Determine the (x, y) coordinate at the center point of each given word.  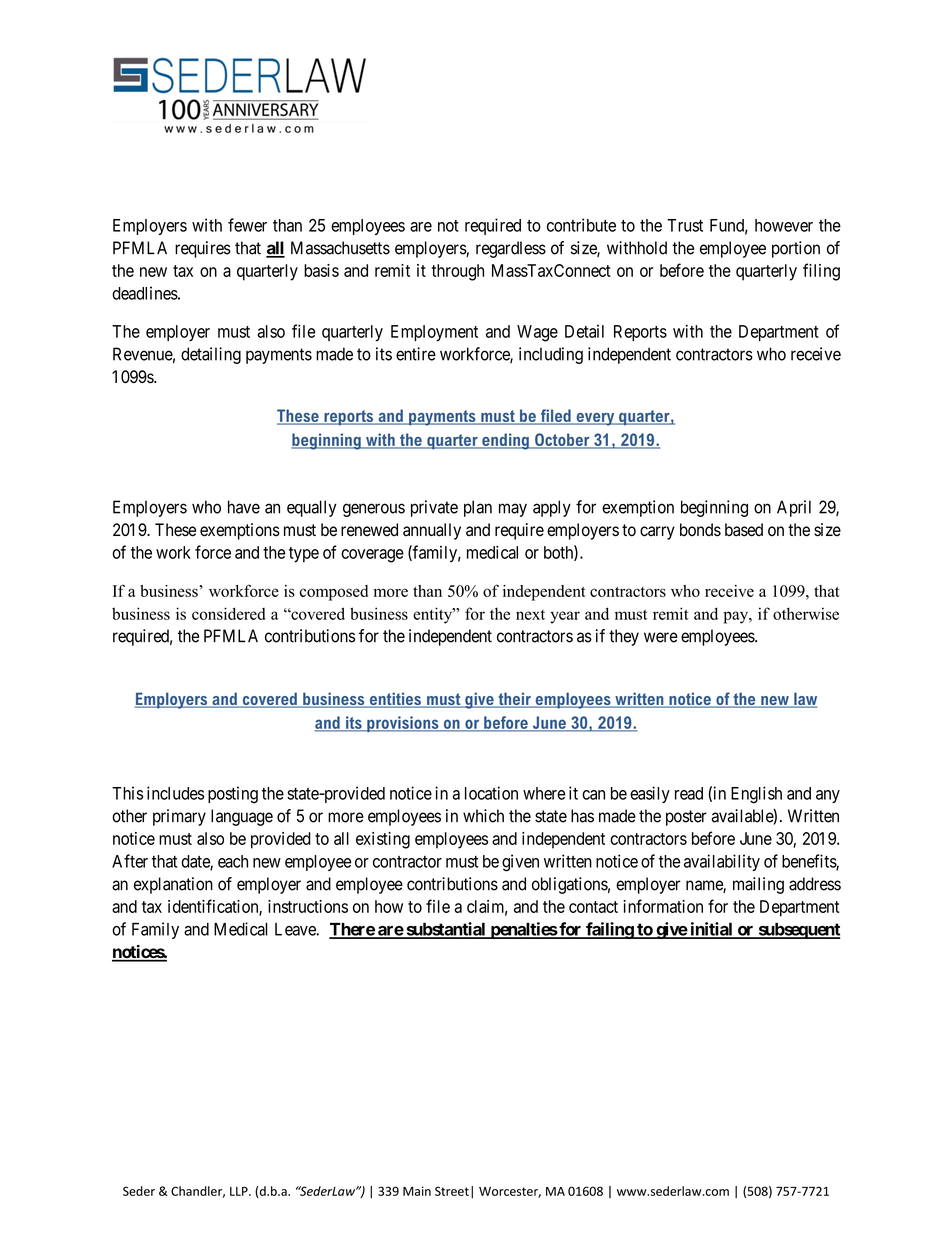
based (744, 530)
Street (452, 1191)
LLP (240, 1191)
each (233, 861)
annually (432, 531)
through (458, 272)
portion (796, 249)
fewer (247, 225)
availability (722, 862)
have (244, 507)
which (483, 816)
